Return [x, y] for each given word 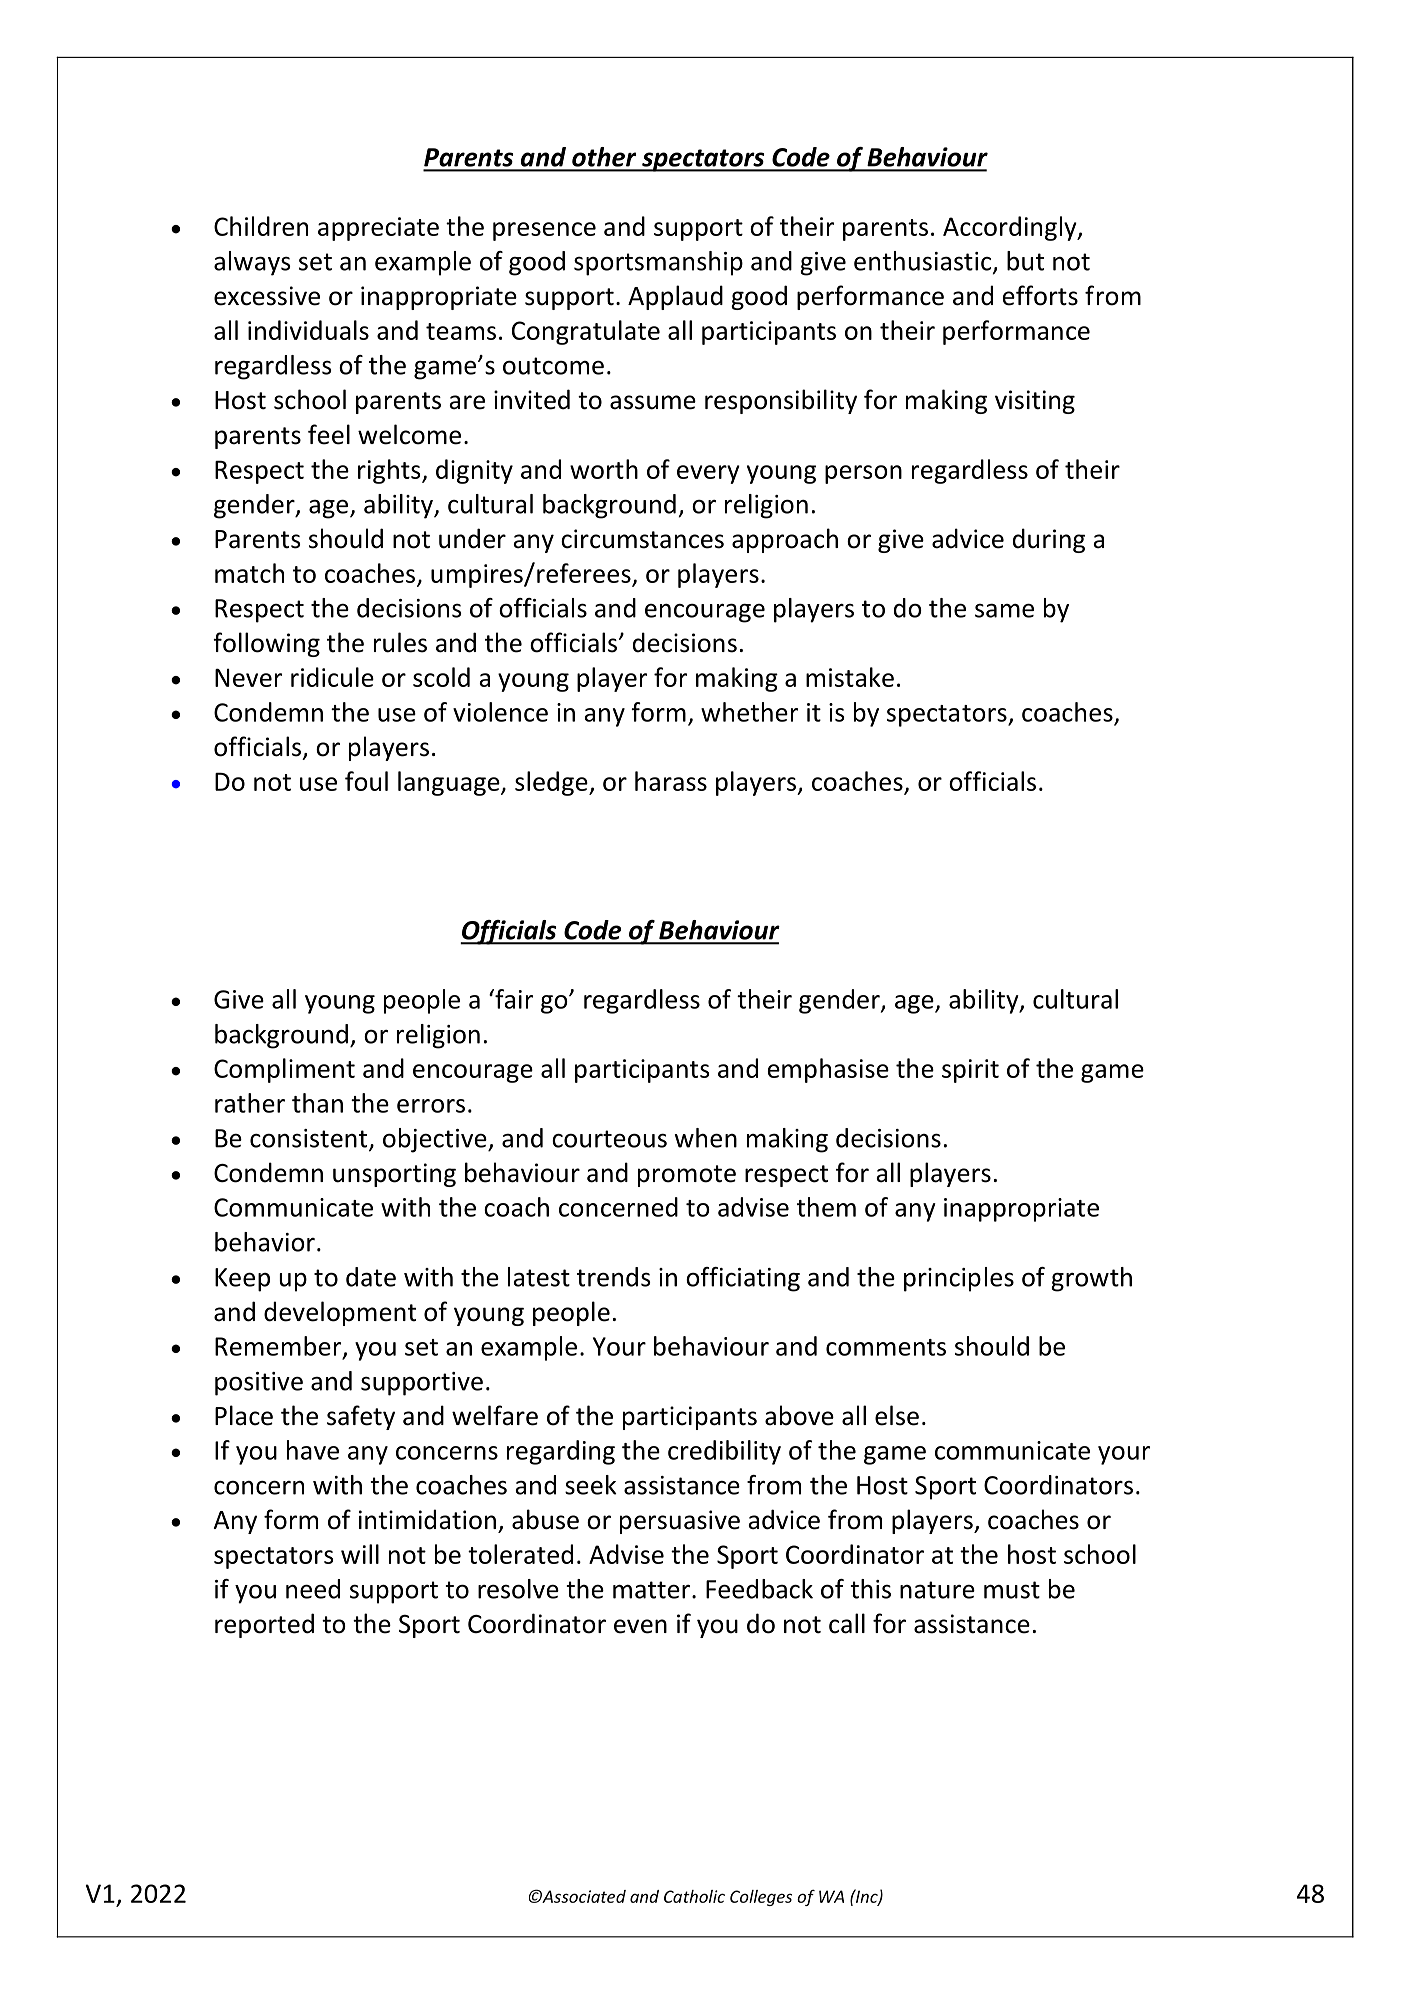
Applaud [675, 297]
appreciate [378, 229]
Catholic [694, 1896]
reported [264, 1625]
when [705, 1138]
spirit [970, 1071]
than [317, 1103]
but [1025, 261]
